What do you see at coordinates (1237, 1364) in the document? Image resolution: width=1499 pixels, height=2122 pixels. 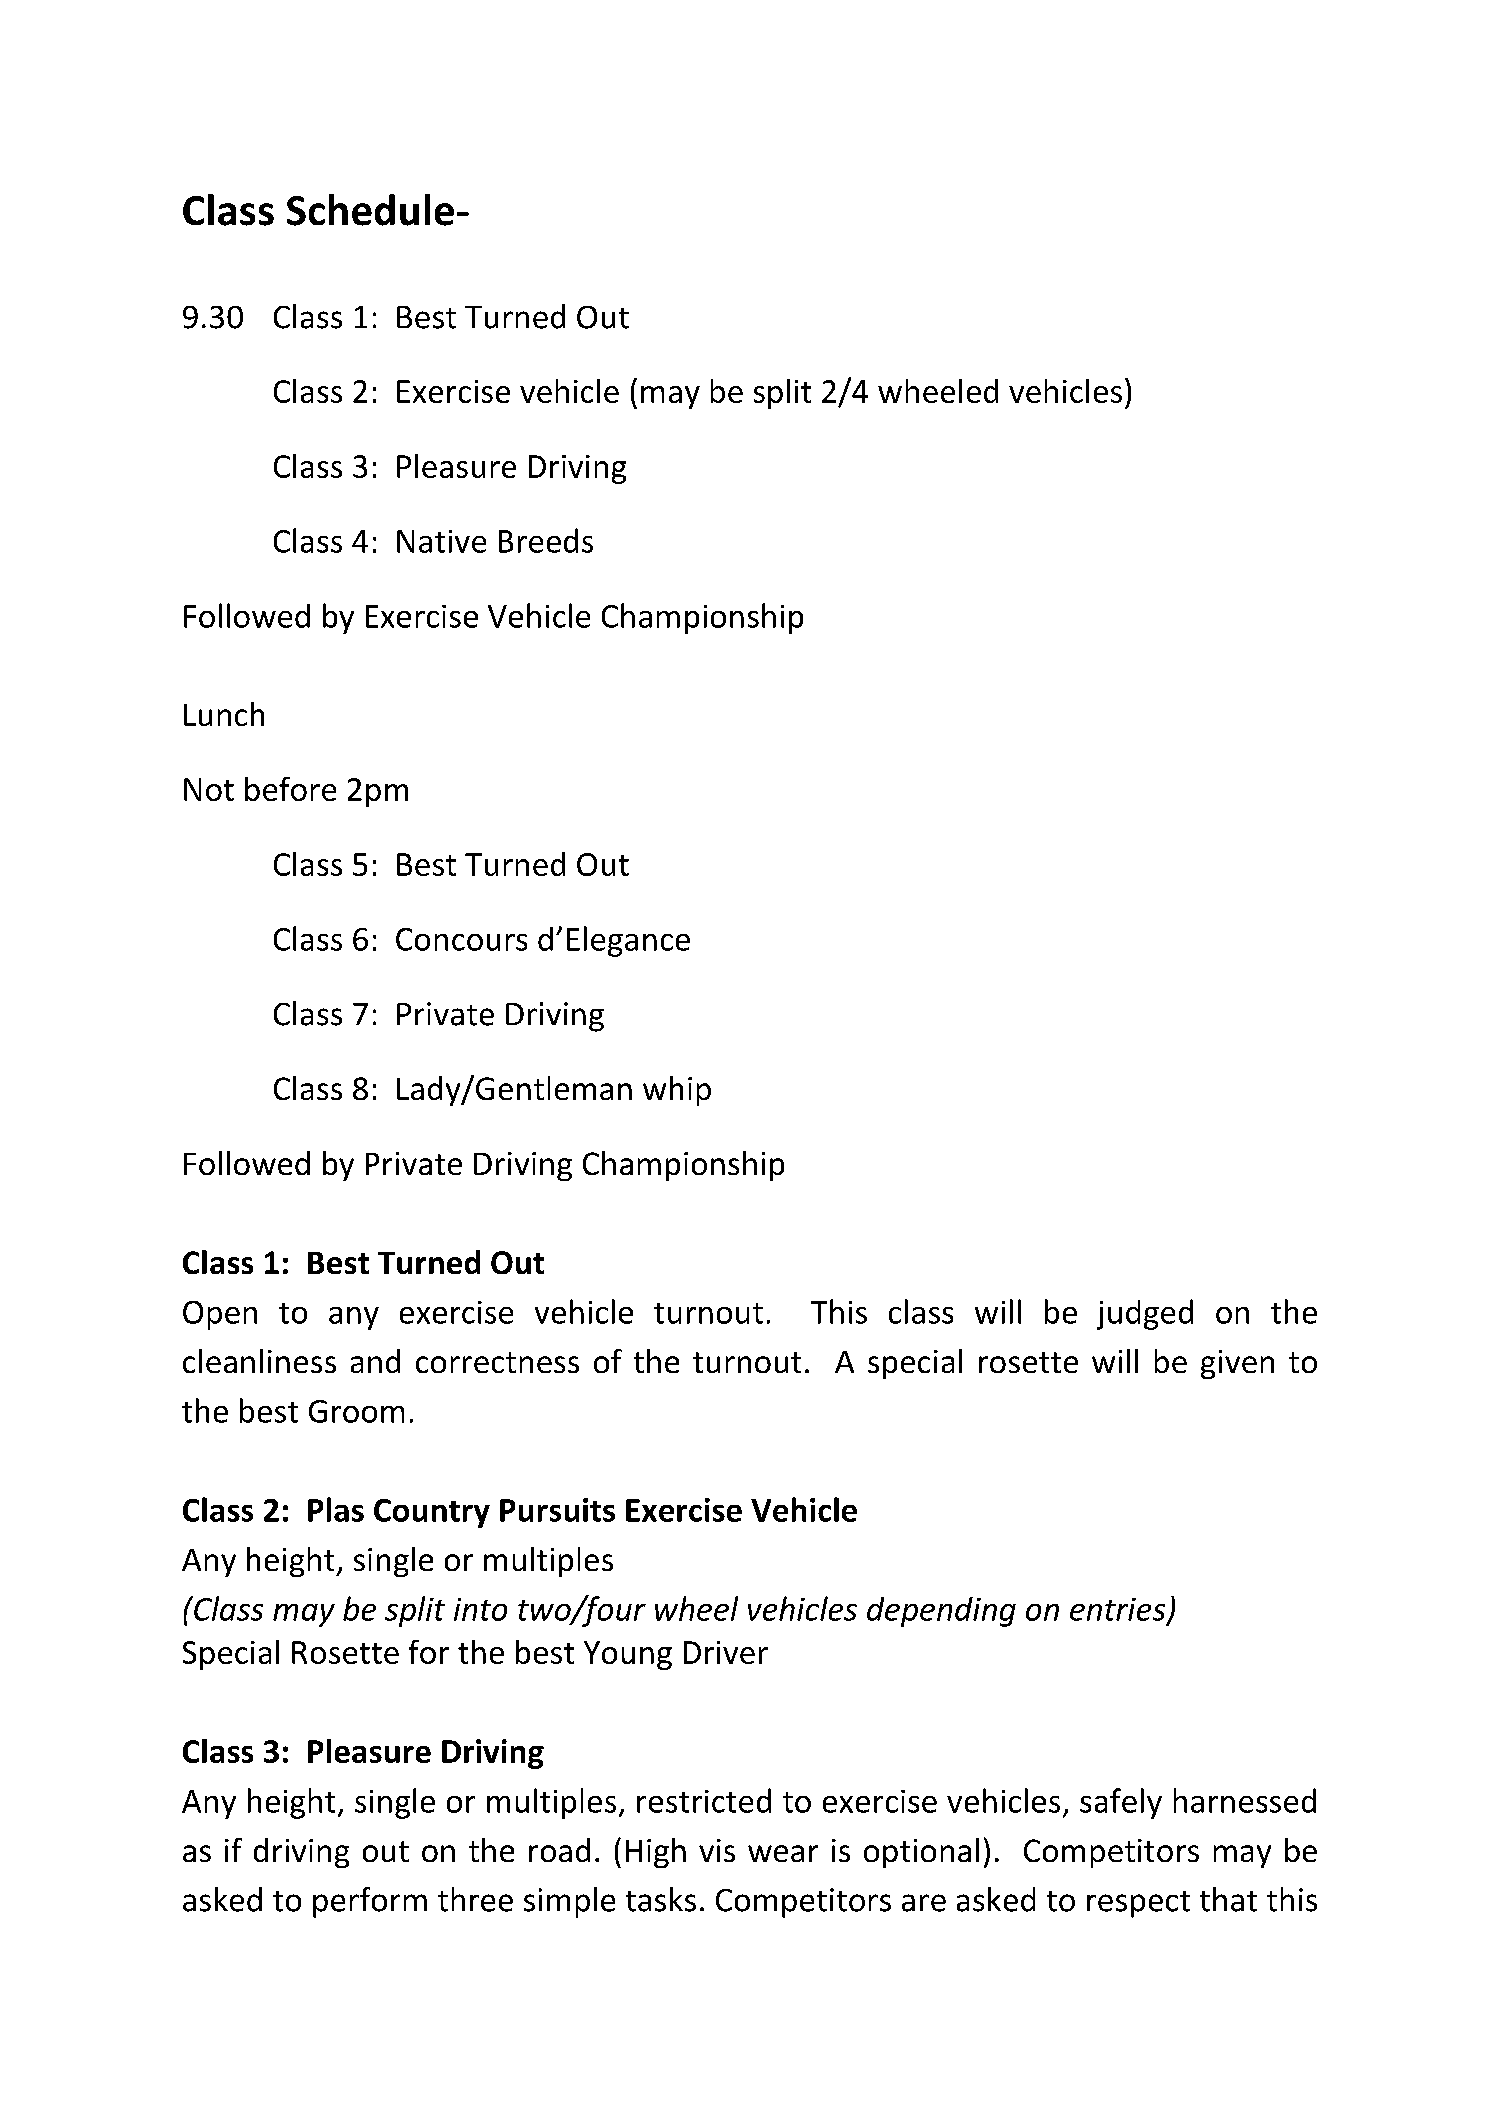 I see `given` at bounding box center [1237, 1364].
